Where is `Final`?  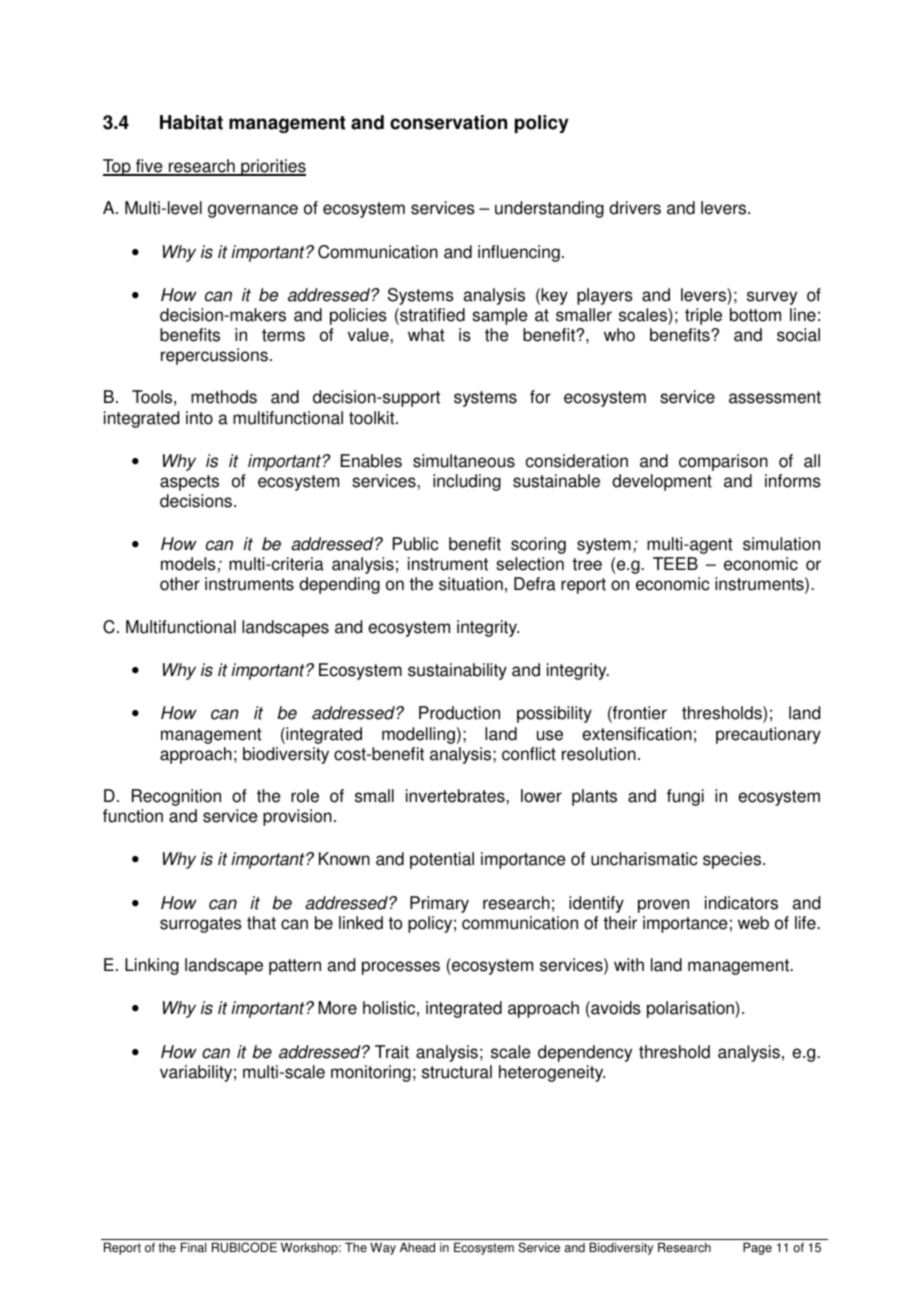 Final is located at coordinates (193, 1247).
